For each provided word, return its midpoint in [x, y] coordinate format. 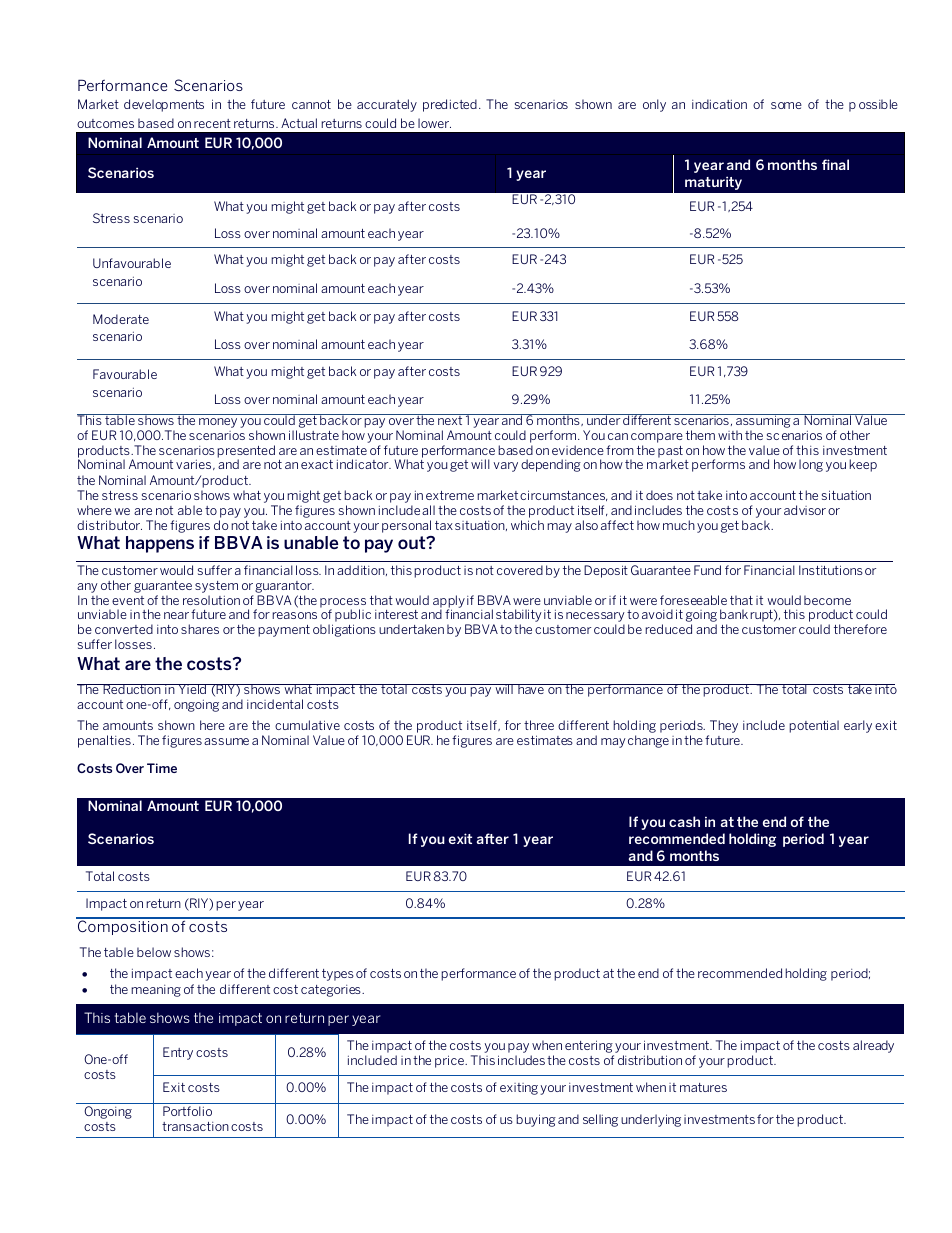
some [786, 105]
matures [703, 1087]
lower [434, 123]
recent [212, 123]
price [450, 1061]
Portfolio [187, 1111]
